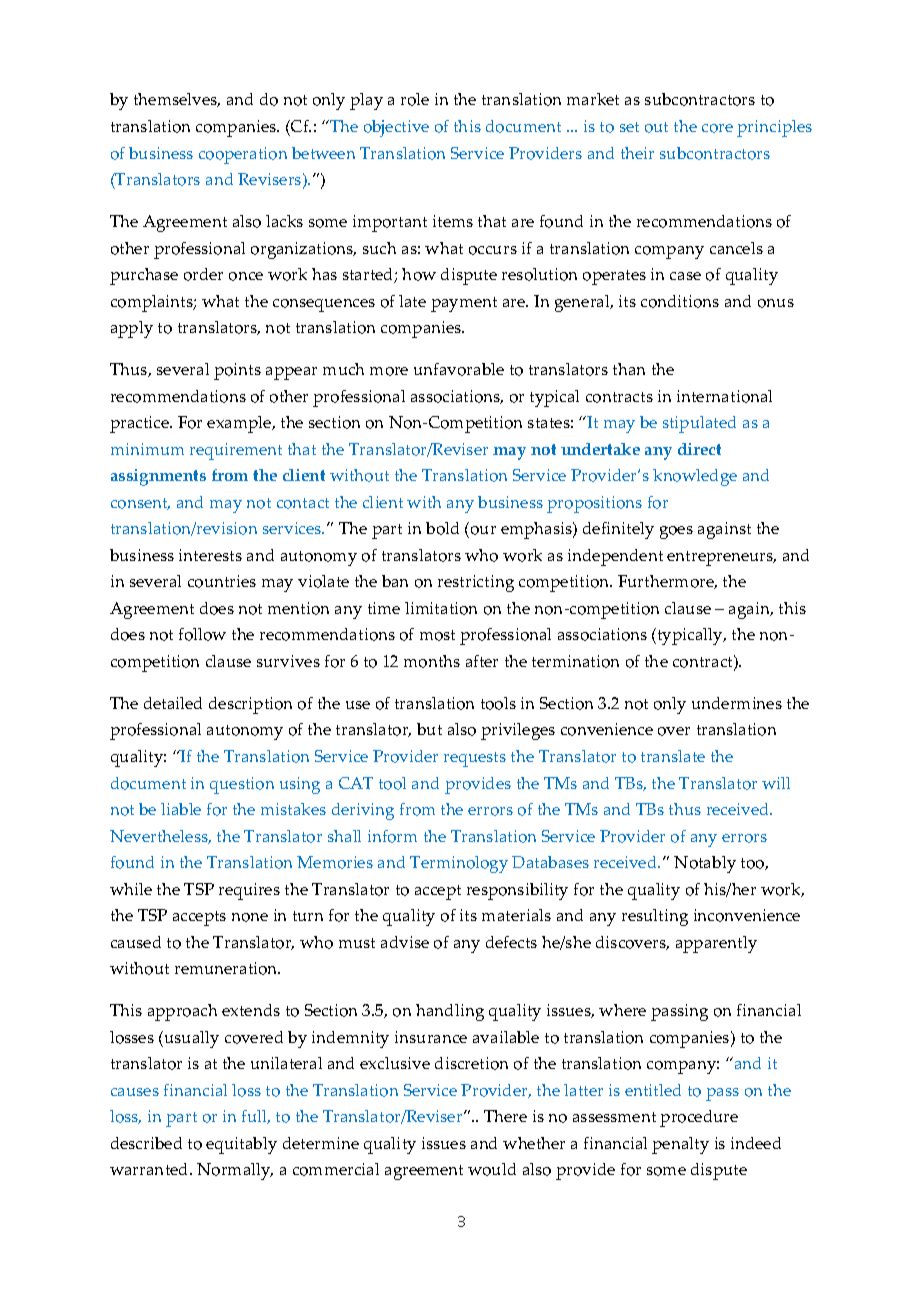 The height and width of the image is (1308, 924). I want to click on core, so click(717, 128).
